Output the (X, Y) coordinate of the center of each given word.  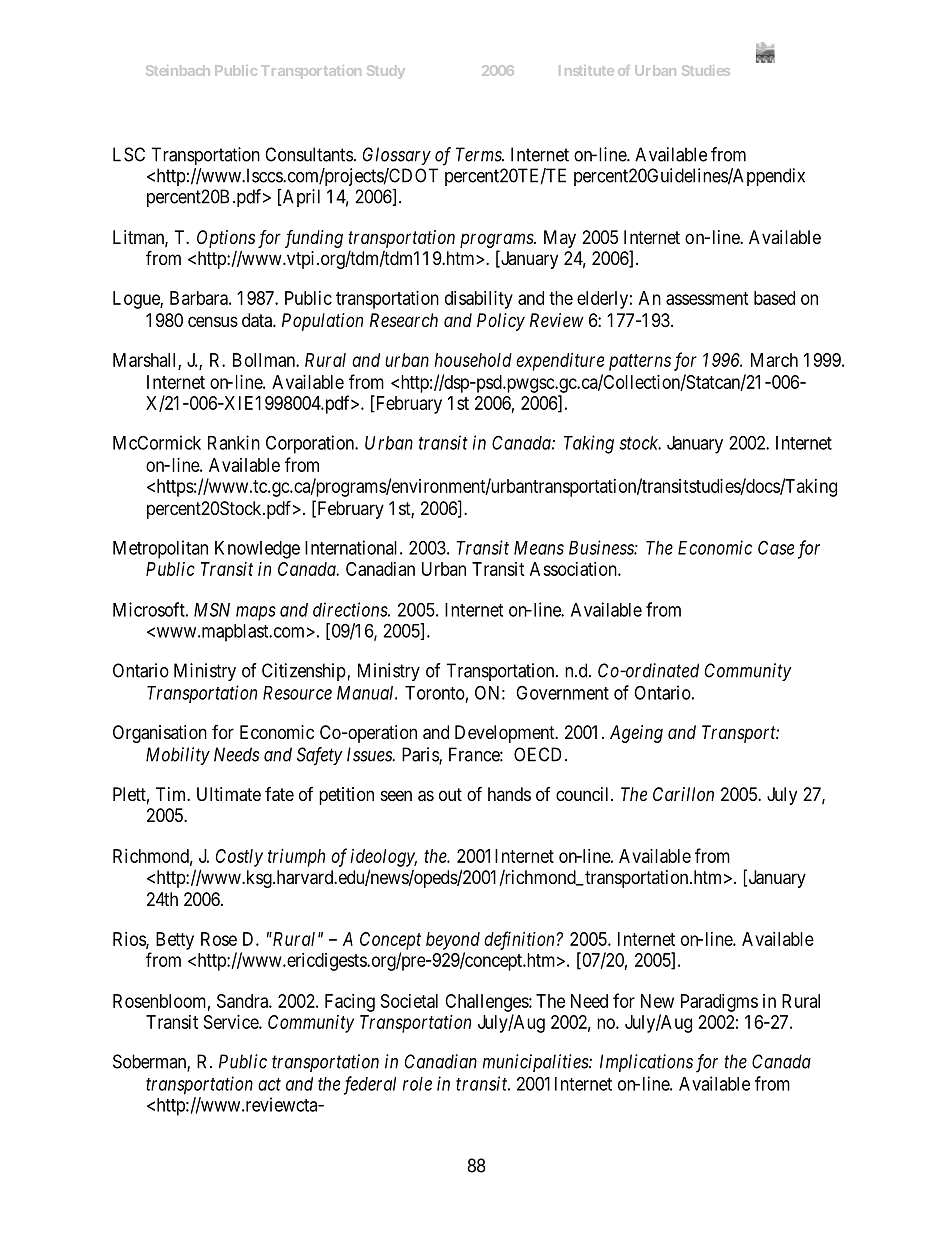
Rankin (234, 442)
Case (776, 547)
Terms (480, 154)
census (213, 321)
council (584, 794)
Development (506, 734)
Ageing (636, 734)
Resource (297, 693)
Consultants (309, 154)
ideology (384, 858)
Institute (586, 70)
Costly (239, 858)
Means (539, 548)
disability (479, 300)
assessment (707, 298)
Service (232, 1022)
